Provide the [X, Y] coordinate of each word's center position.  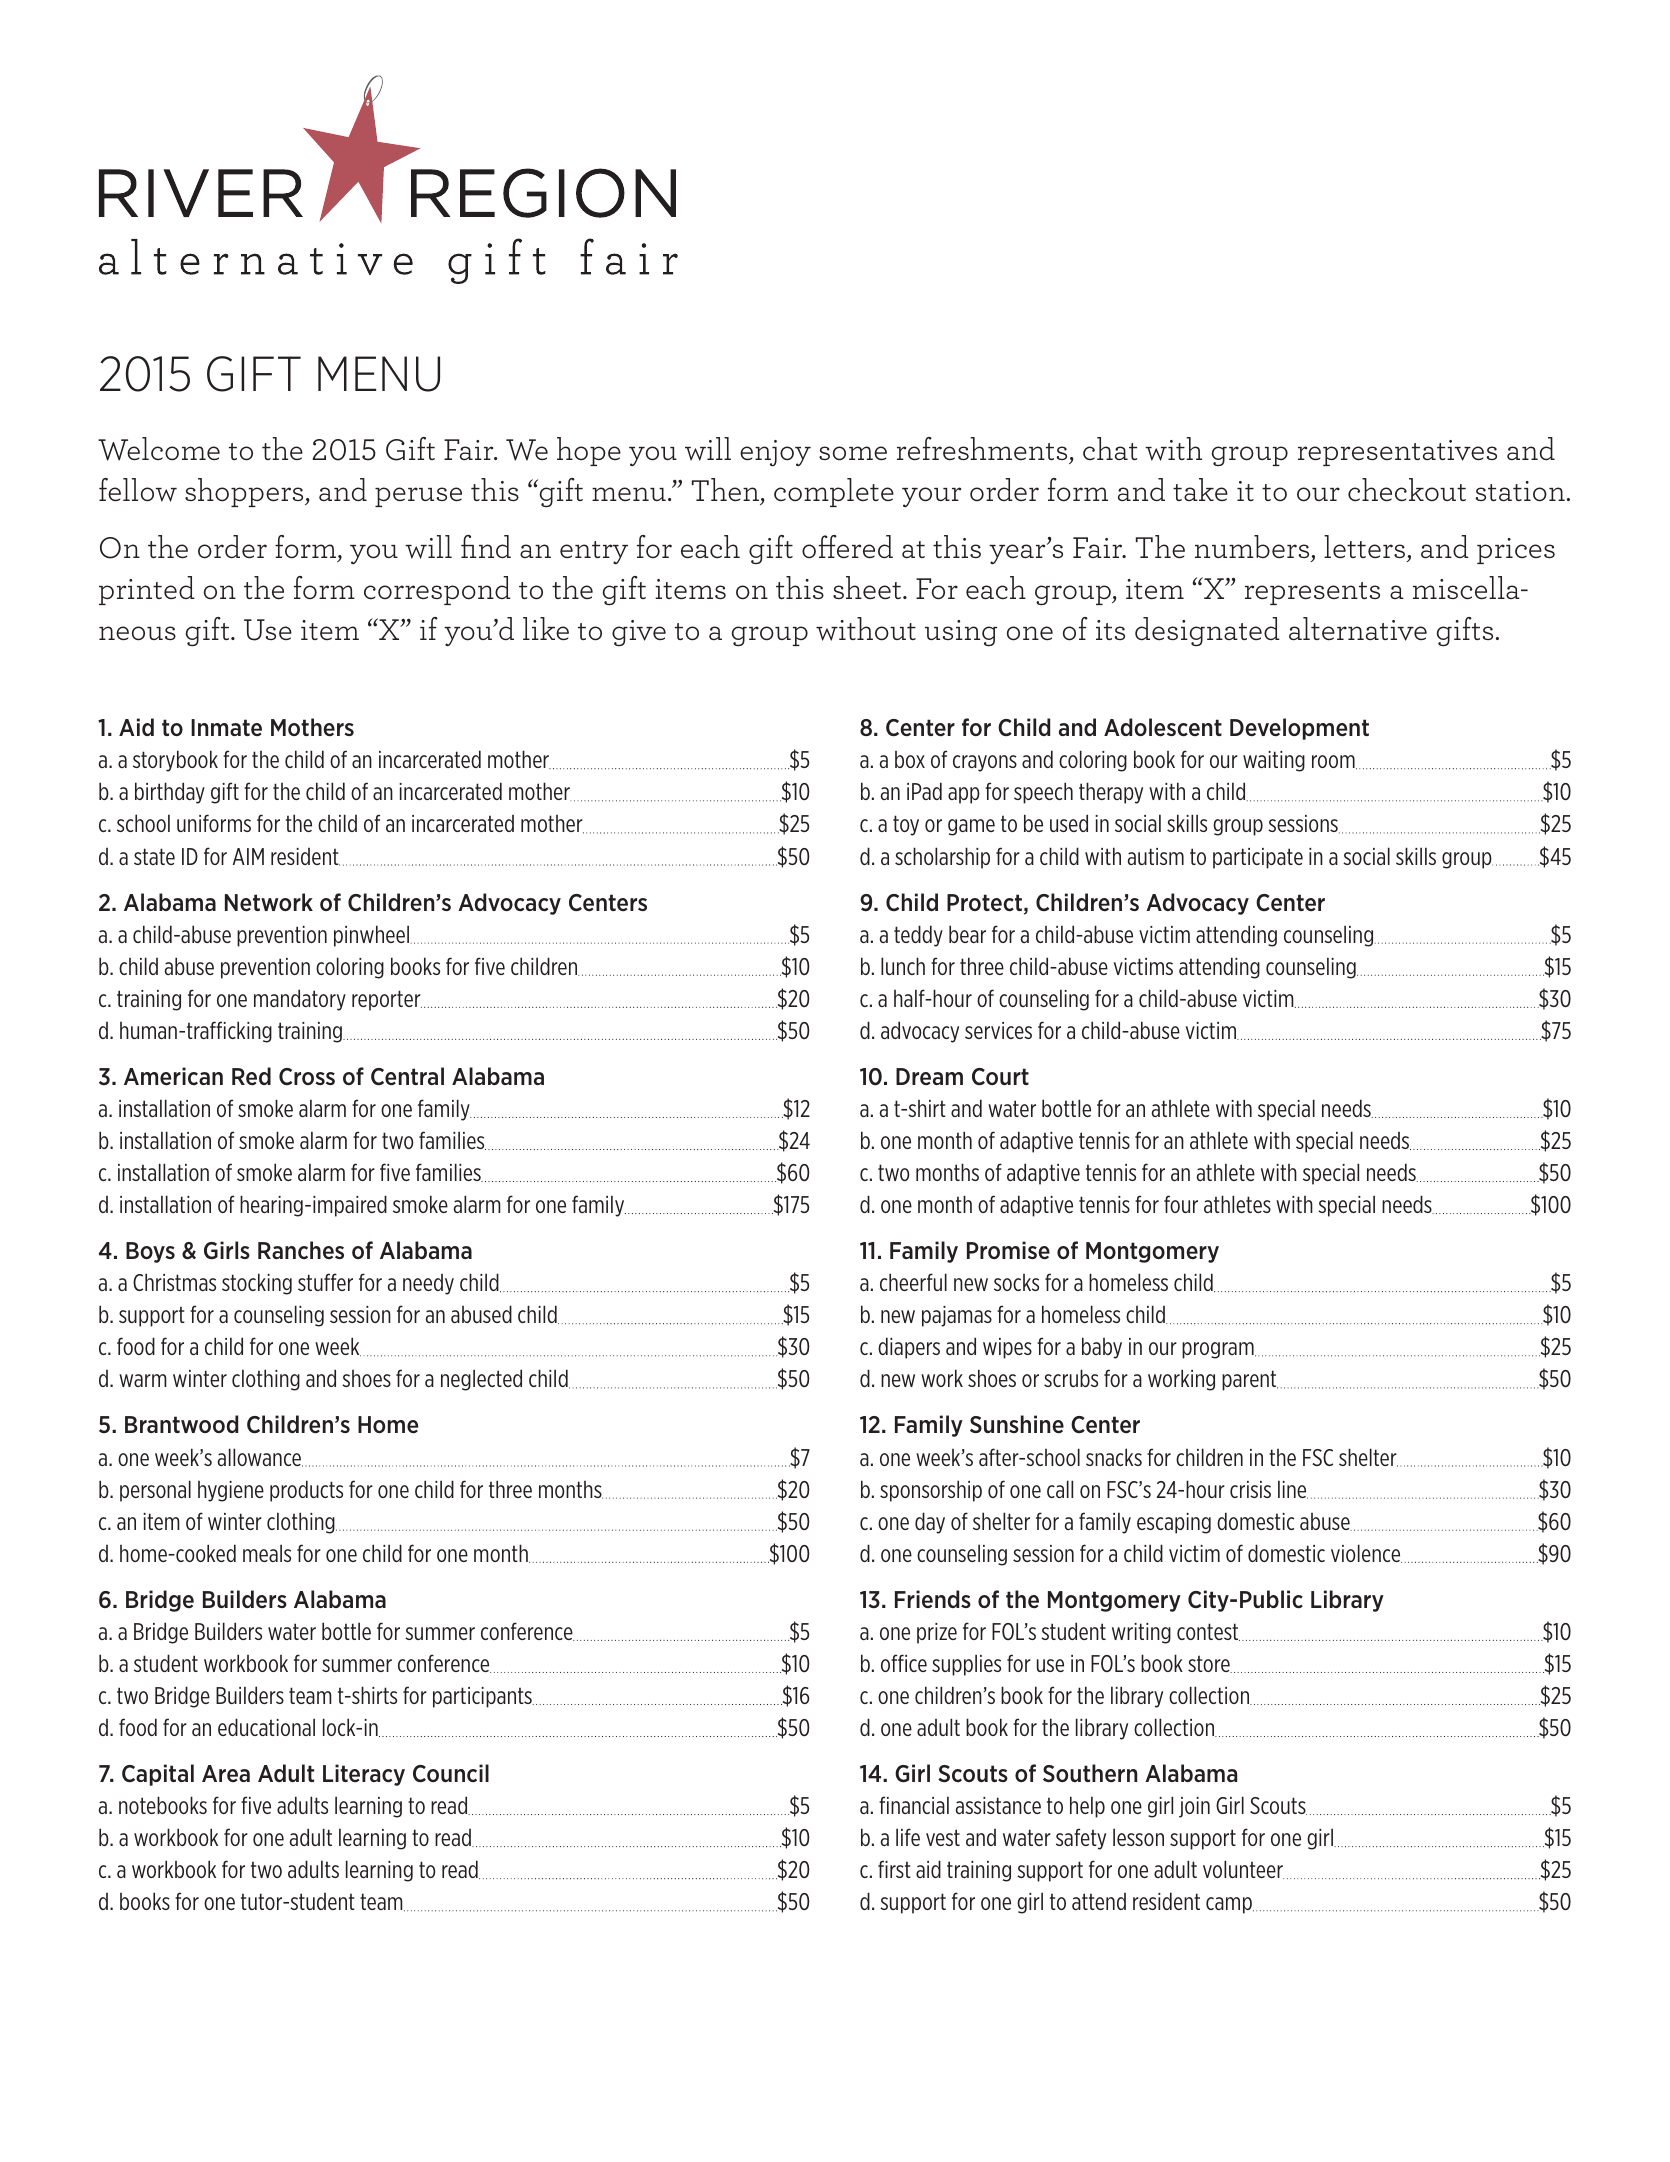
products [306, 1491]
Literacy [364, 1775]
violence [1366, 1553]
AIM [248, 856]
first [894, 1869]
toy [906, 825]
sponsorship [931, 1491]
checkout [1407, 490]
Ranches [301, 1250]
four [1181, 1204]
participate [1258, 858]
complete [834, 492]
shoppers [245, 492]
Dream [929, 1077]
